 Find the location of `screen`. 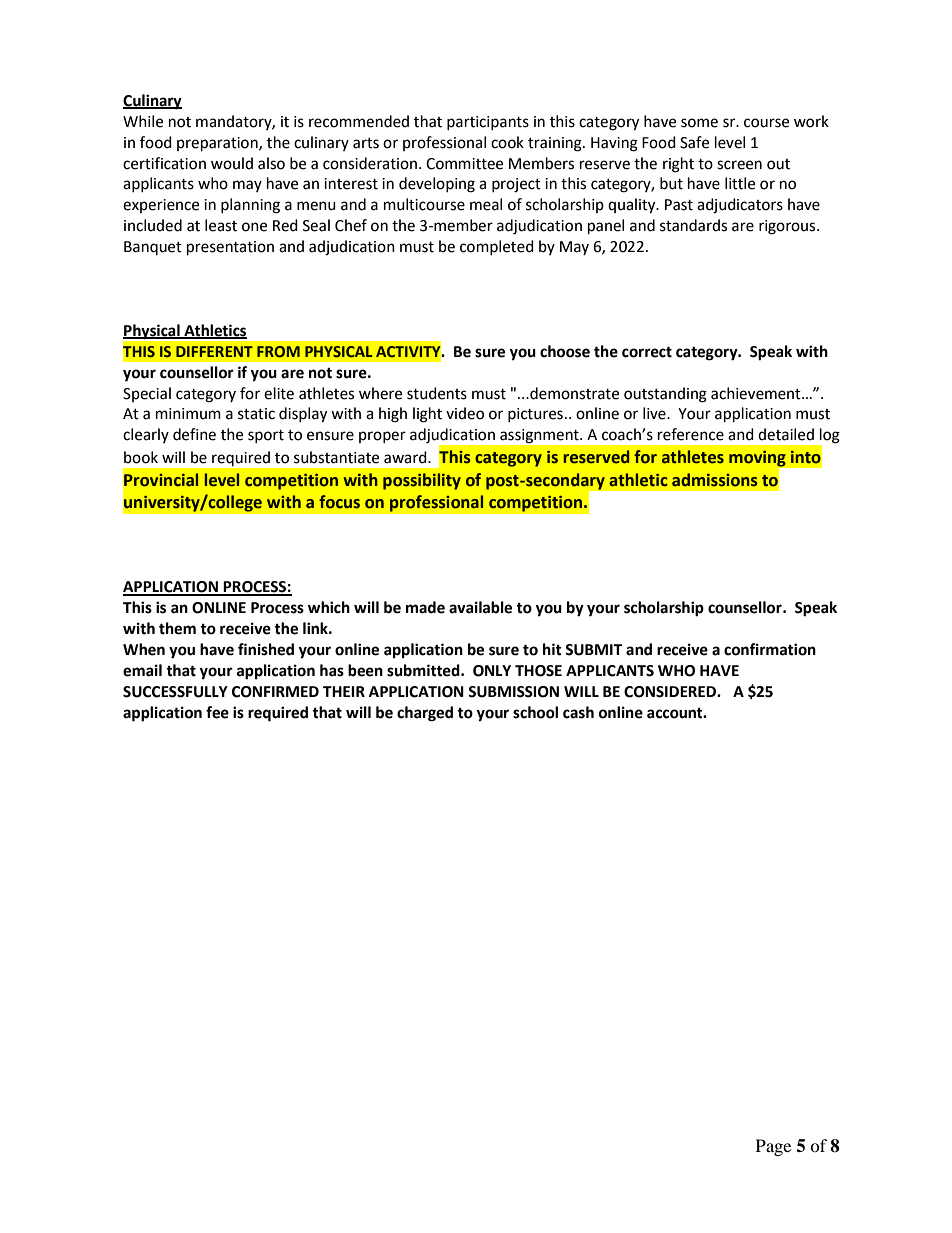

screen is located at coordinates (739, 165).
